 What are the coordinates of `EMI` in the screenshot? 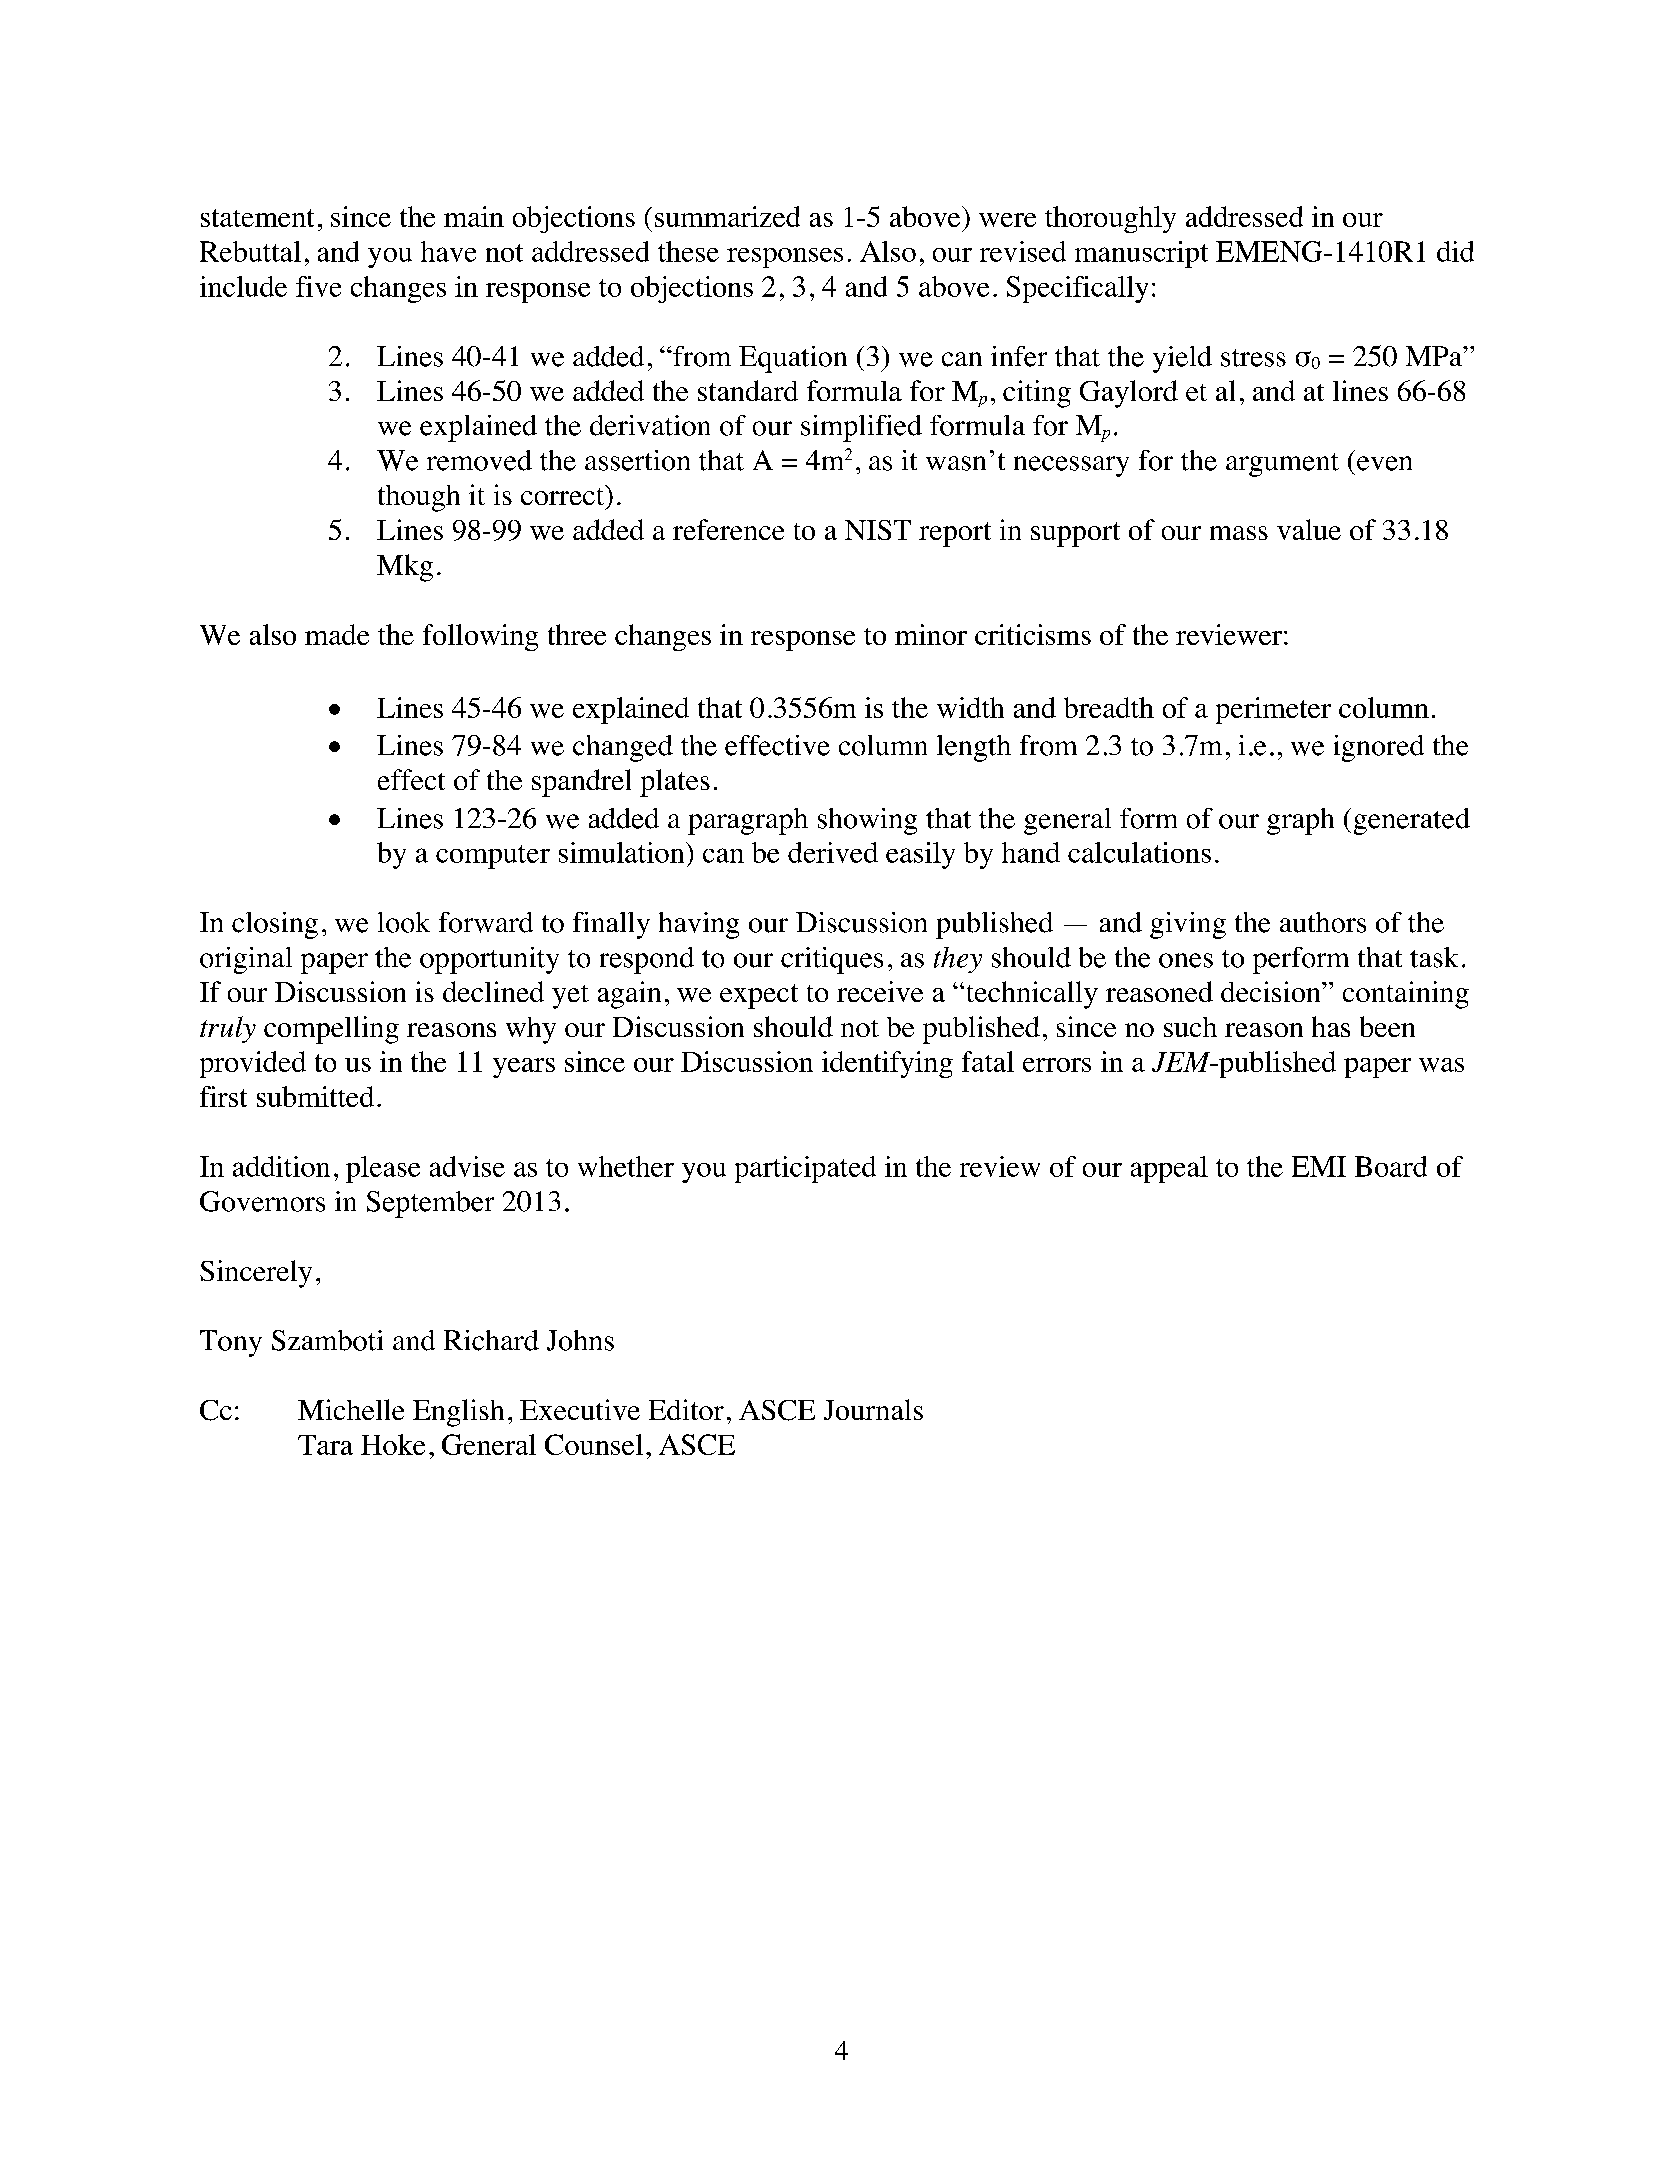 It's located at (1319, 1166).
